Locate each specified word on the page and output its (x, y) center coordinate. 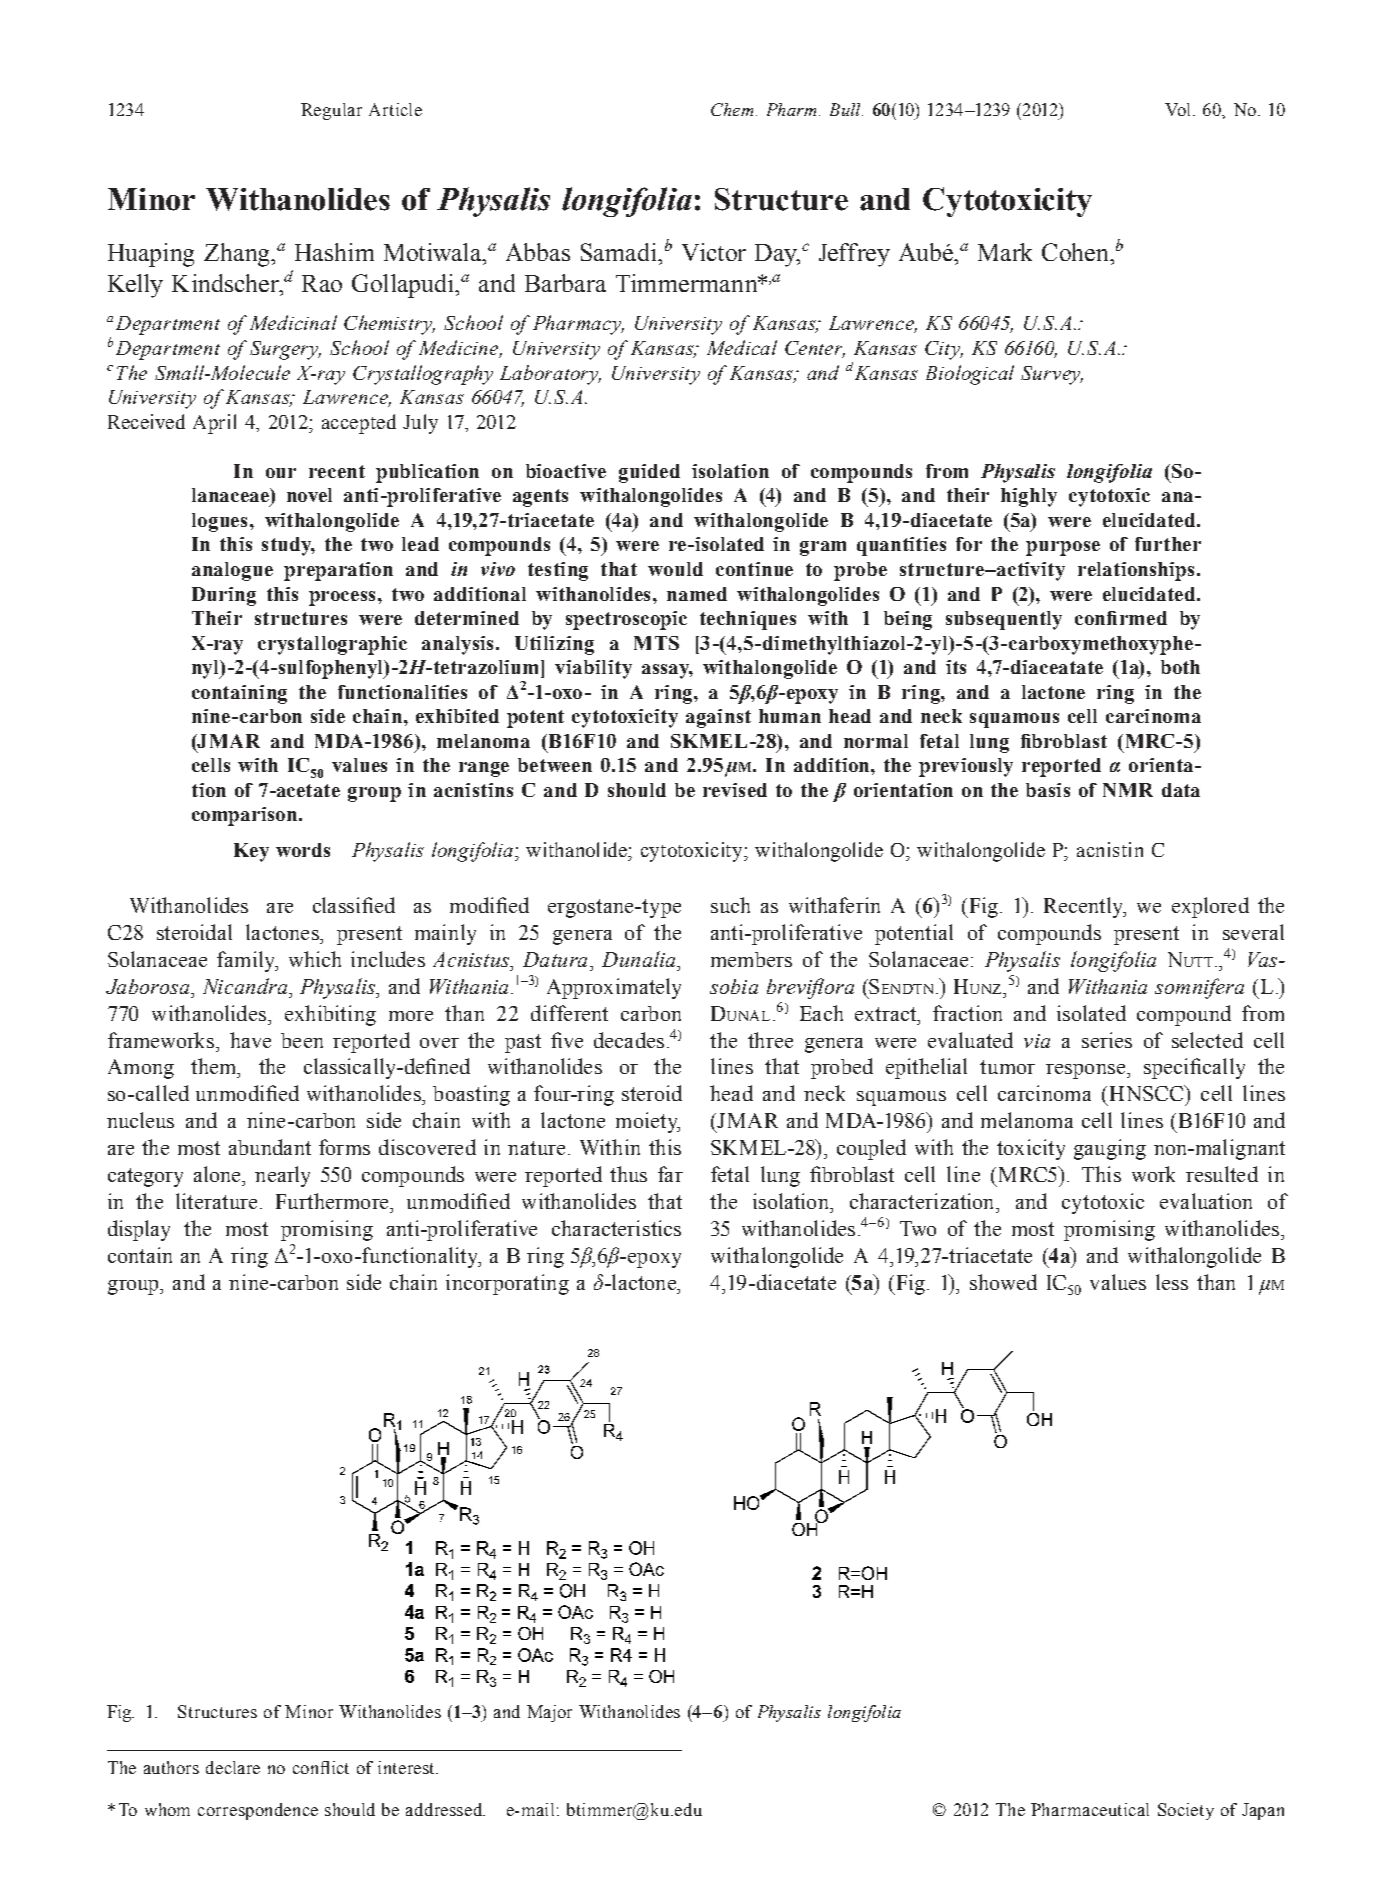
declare (233, 1767)
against (718, 718)
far (670, 1174)
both (1180, 667)
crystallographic (332, 645)
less (1172, 1282)
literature (216, 1201)
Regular (331, 111)
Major (549, 1713)
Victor (714, 252)
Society (1186, 1811)
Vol (1179, 109)
